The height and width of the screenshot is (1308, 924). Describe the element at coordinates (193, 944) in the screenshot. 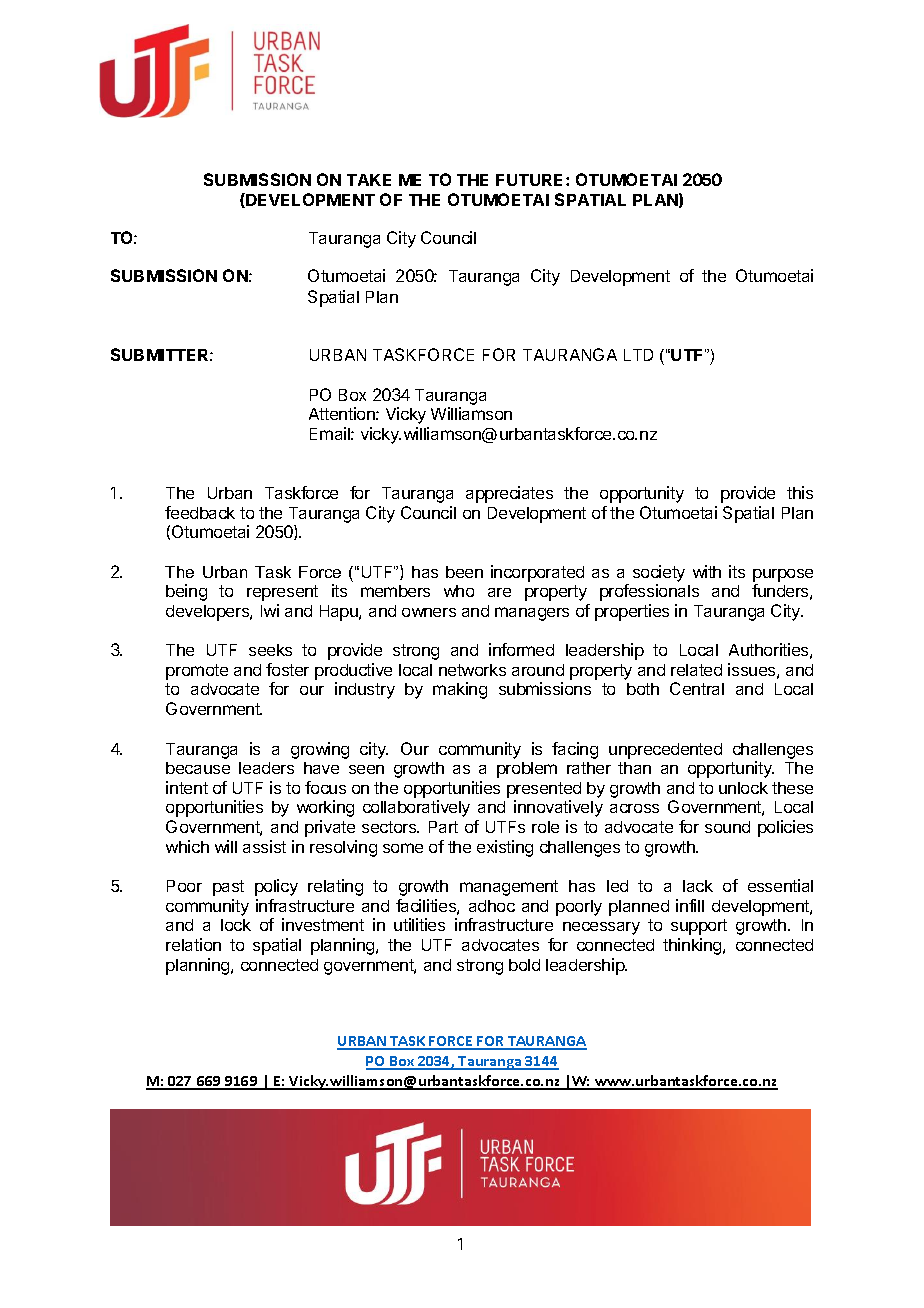

I see `relation` at that location.
